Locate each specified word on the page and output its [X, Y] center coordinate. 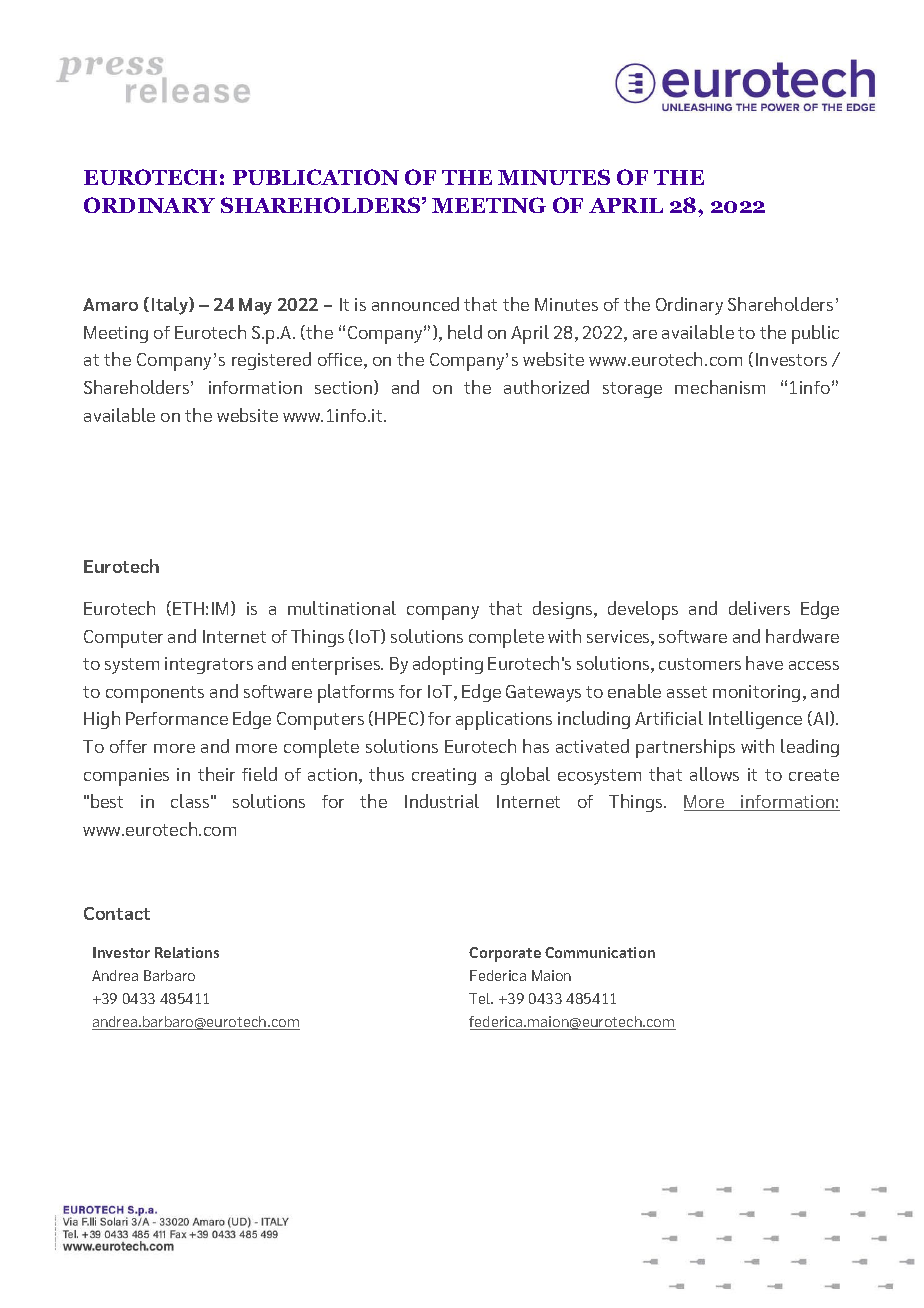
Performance [177, 718]
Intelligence [755, 720]
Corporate [505, 954]
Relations [187, 952]
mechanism [720, 387]
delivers [759, 608]
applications [504, 720]
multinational [342, 608]
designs [564, 610]
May [255, 306]
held [465, 332]
